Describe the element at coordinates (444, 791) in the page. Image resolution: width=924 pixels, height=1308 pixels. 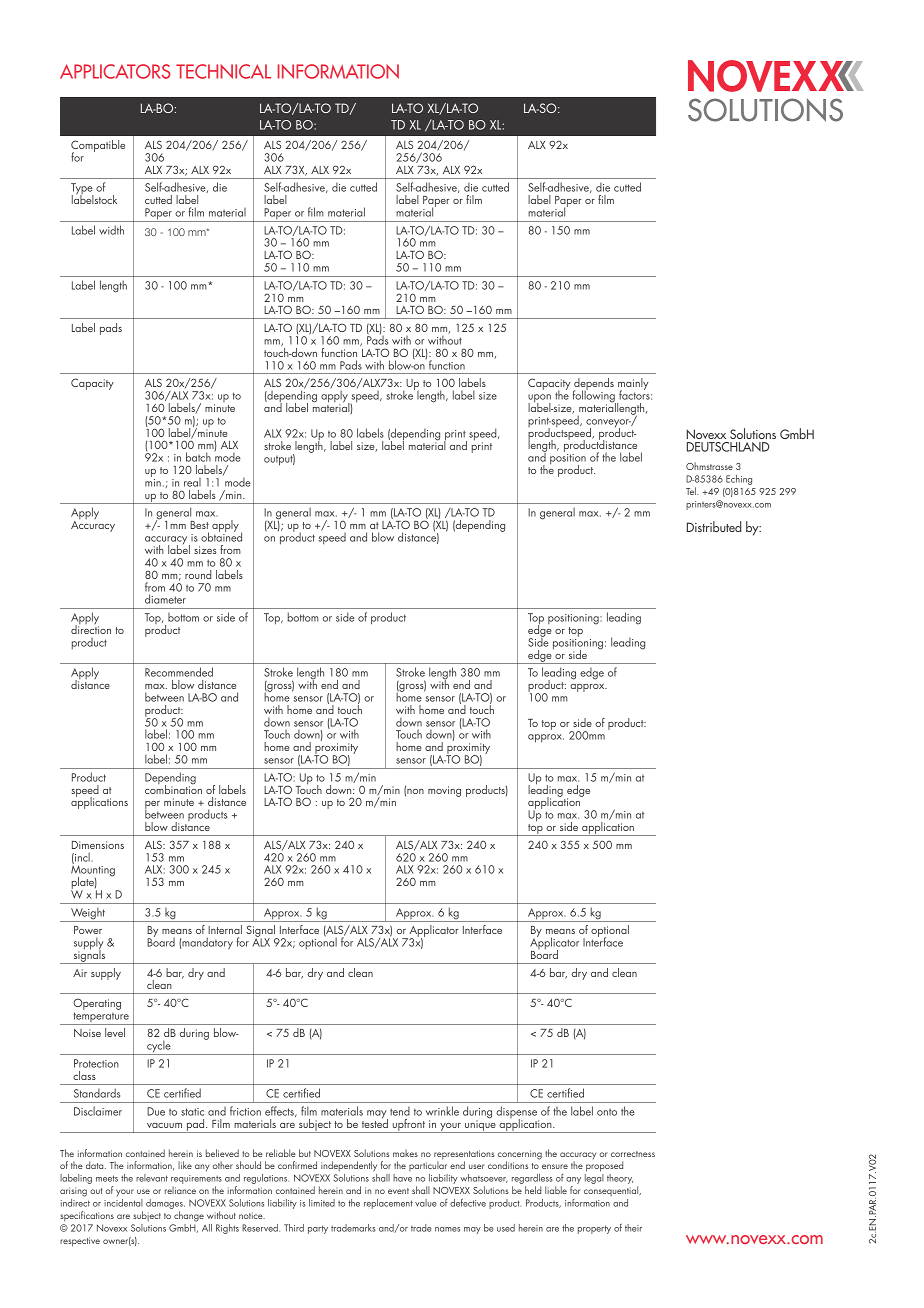
I see `moving` at that location.
